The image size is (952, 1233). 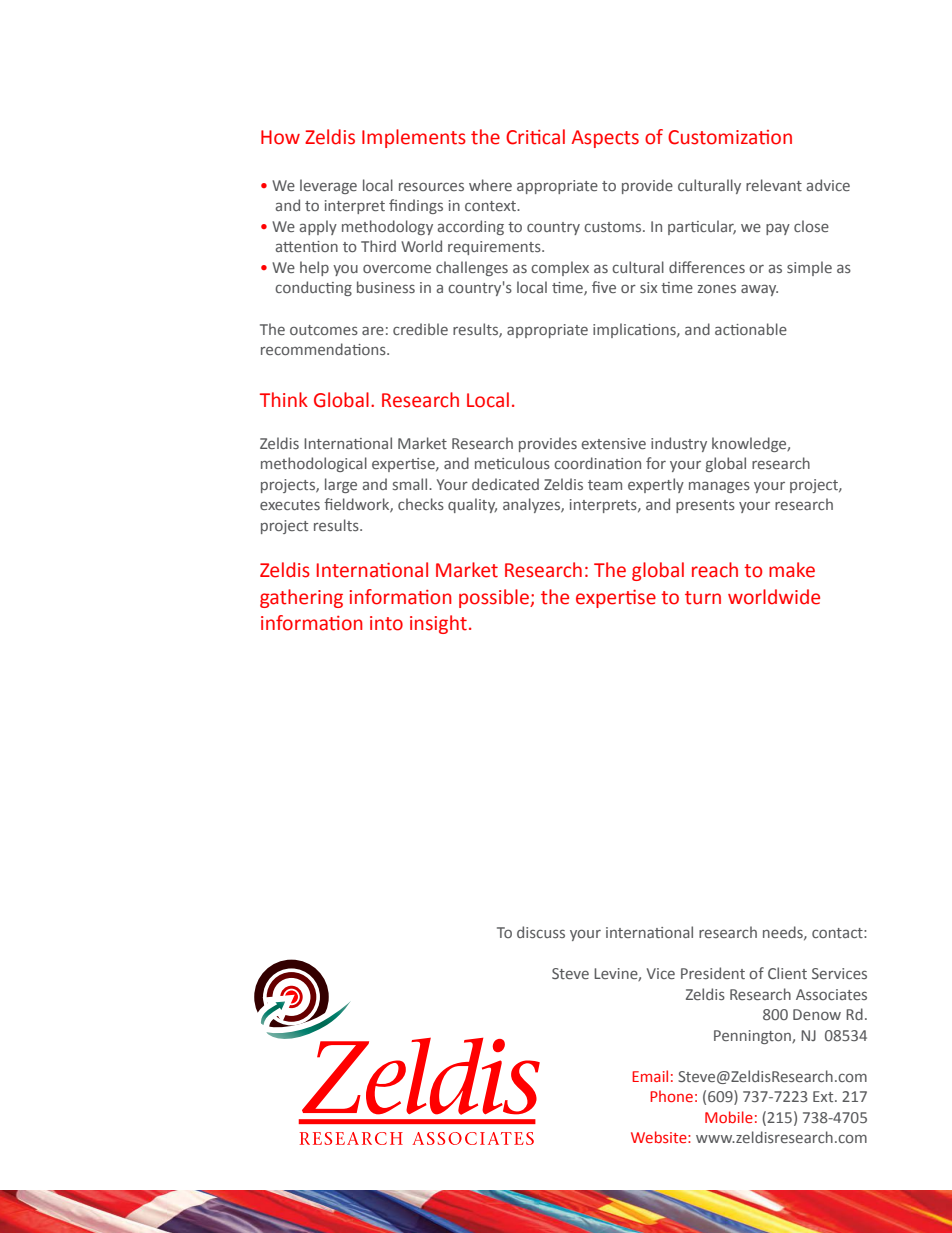 I want to click on large, so click(x=341, y=485).
